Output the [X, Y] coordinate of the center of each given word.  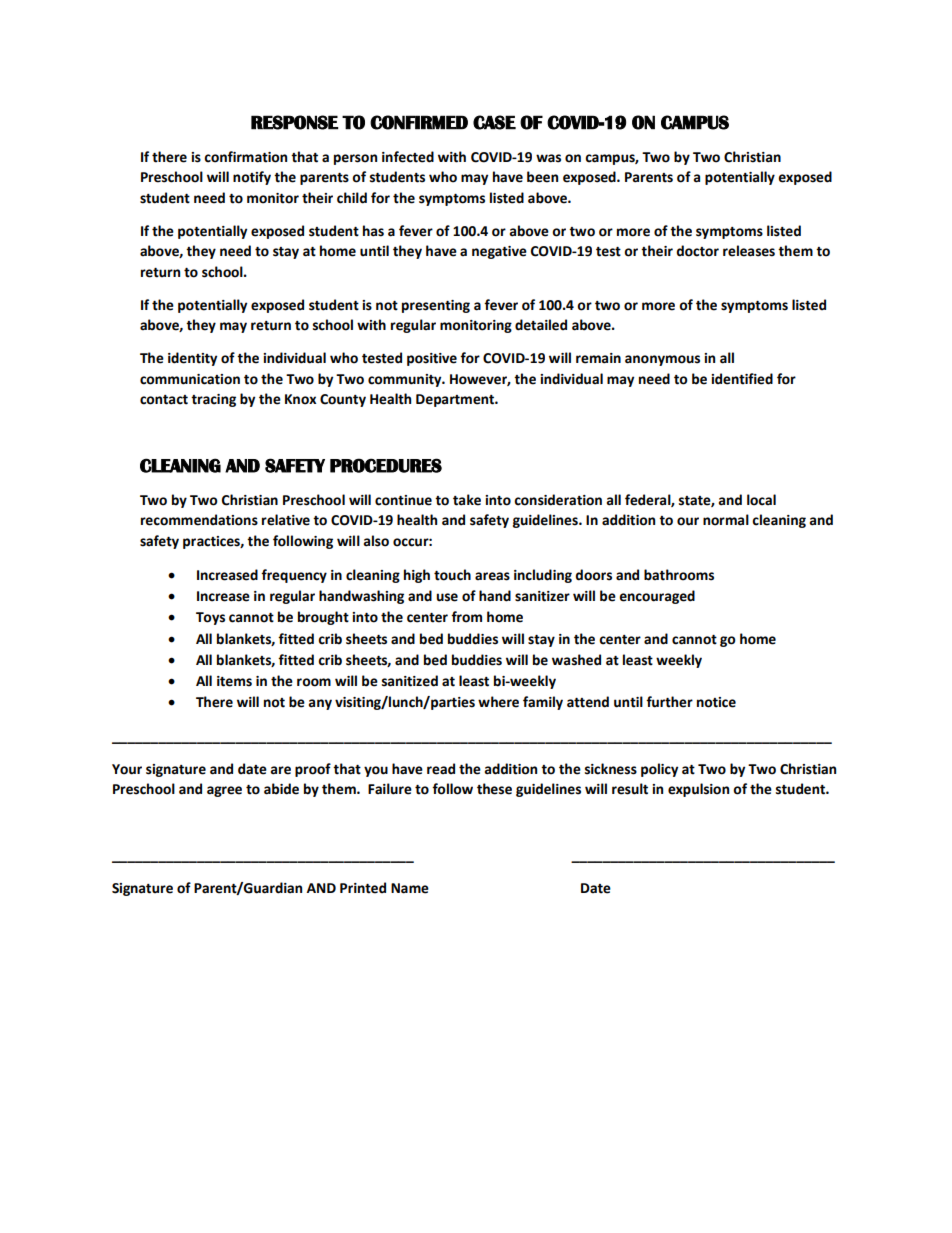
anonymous [662, 360]
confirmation [245, 157]
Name [410, 888]
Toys [210, 618]
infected [408, 157]
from [466, 617]
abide [281, 789]
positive [432, 359]
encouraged [657, 597]
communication [190, 379]
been [542, 177]
